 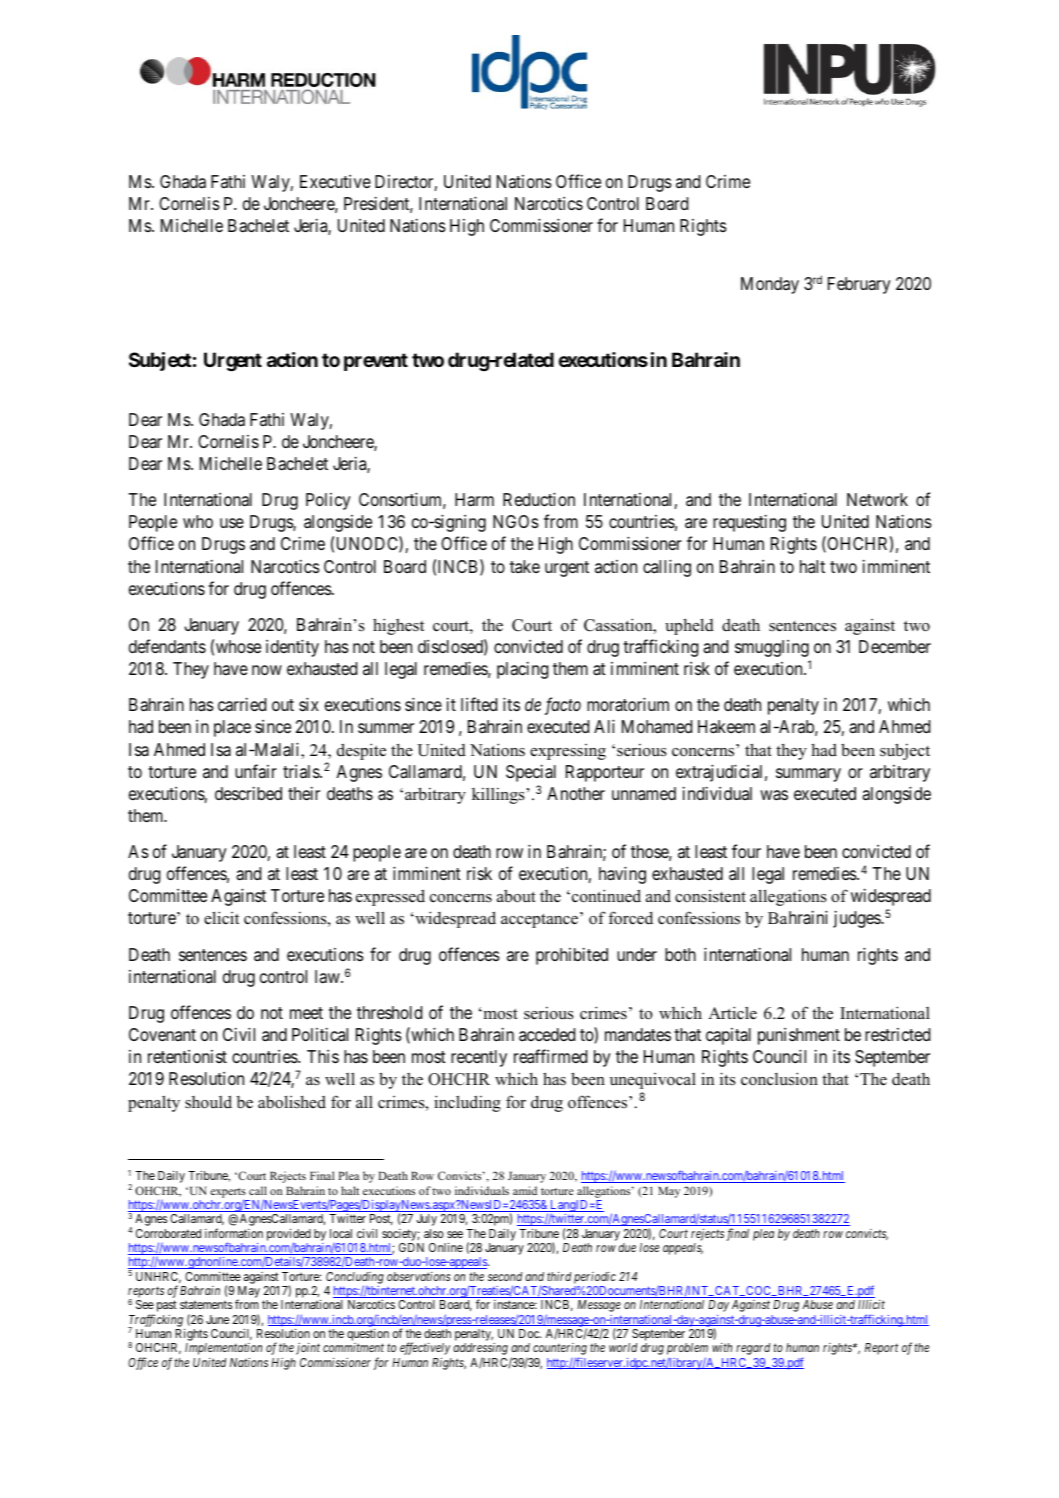 What do you see at coordinates (772, 648) in the document?
I see `smuggling` at bounding box center [772, 648].
